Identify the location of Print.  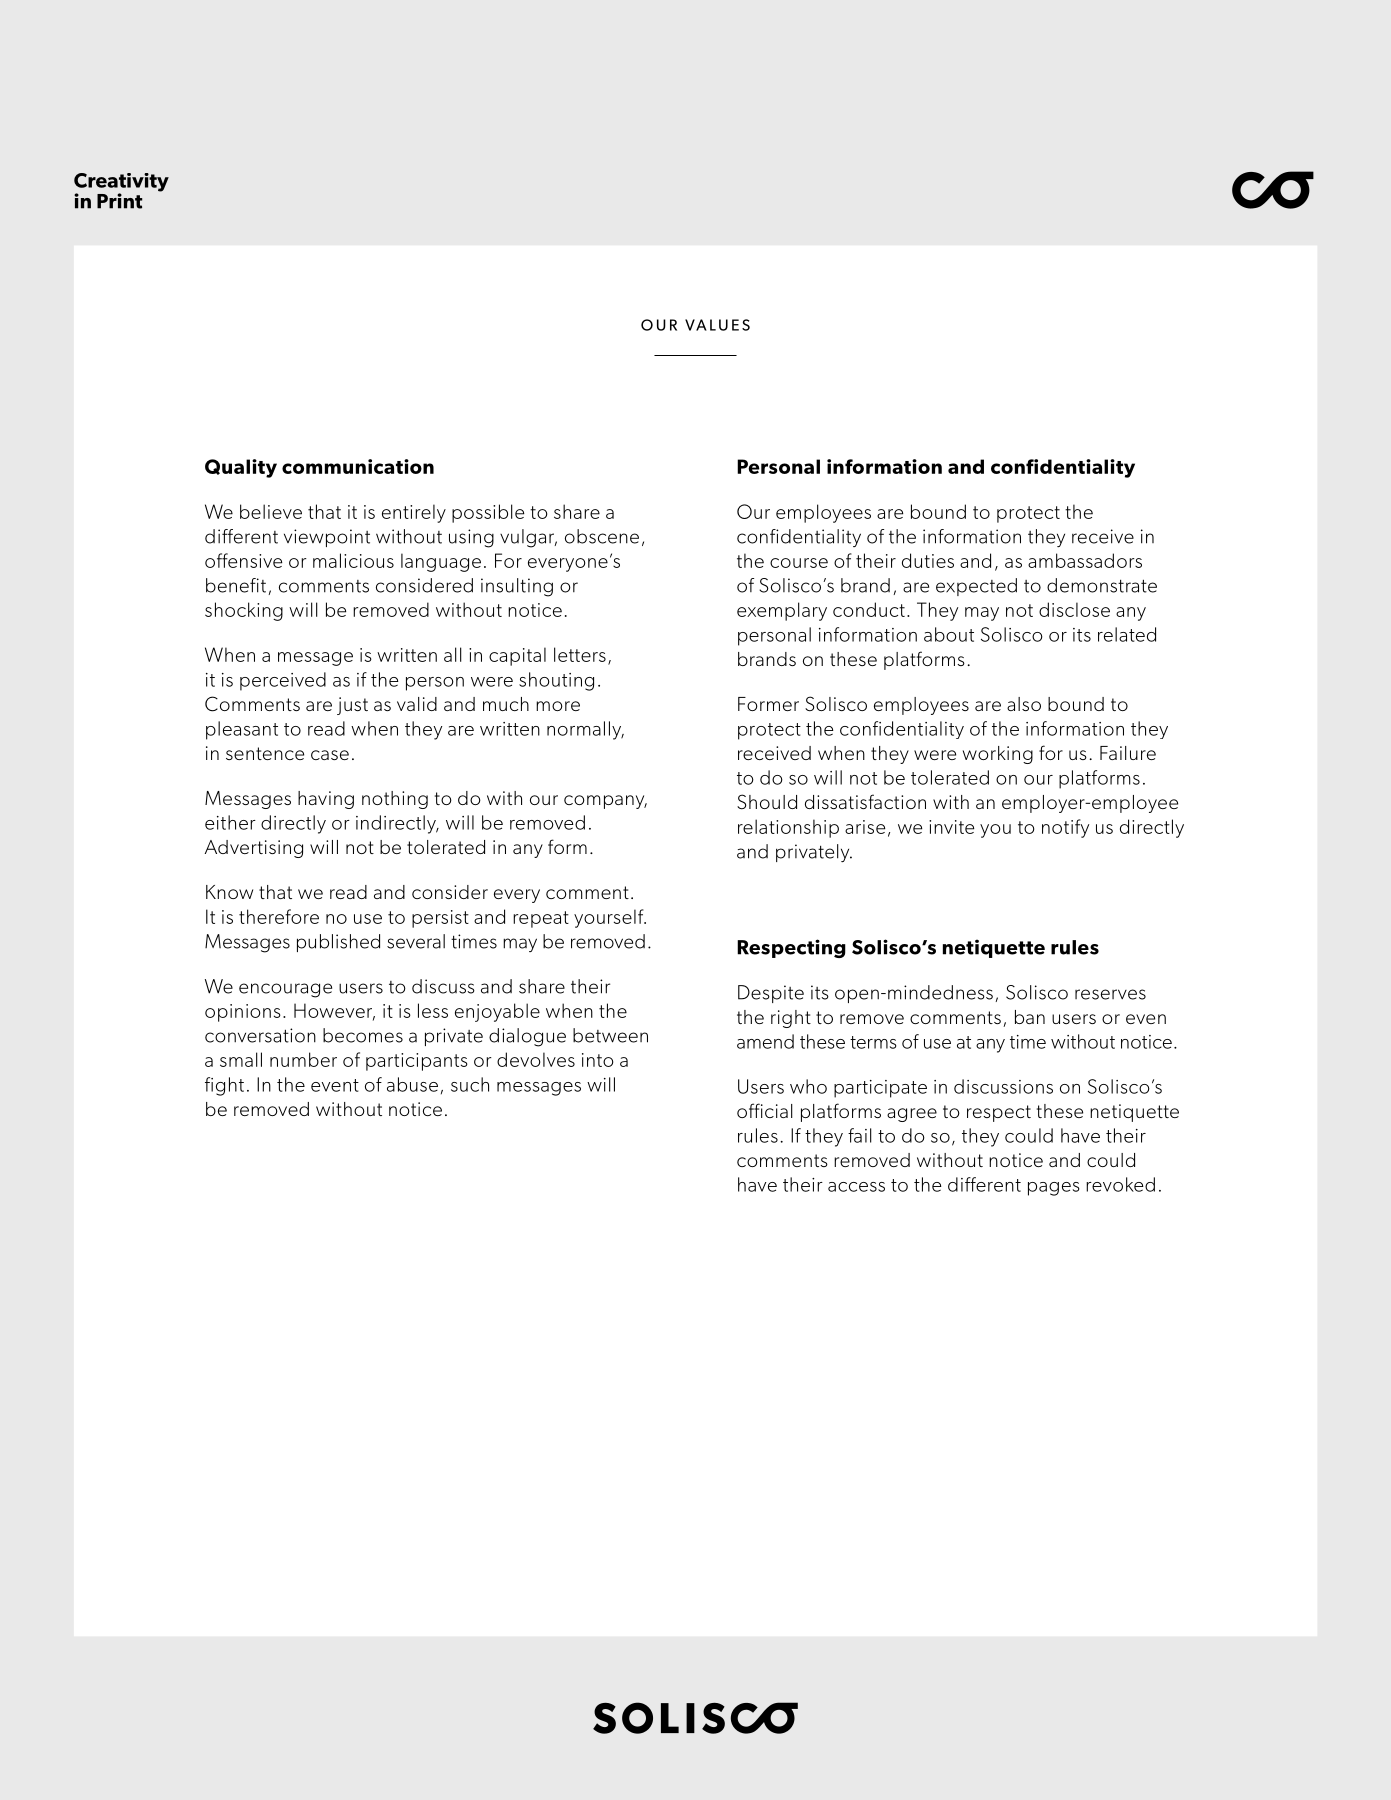
(119, 201).
